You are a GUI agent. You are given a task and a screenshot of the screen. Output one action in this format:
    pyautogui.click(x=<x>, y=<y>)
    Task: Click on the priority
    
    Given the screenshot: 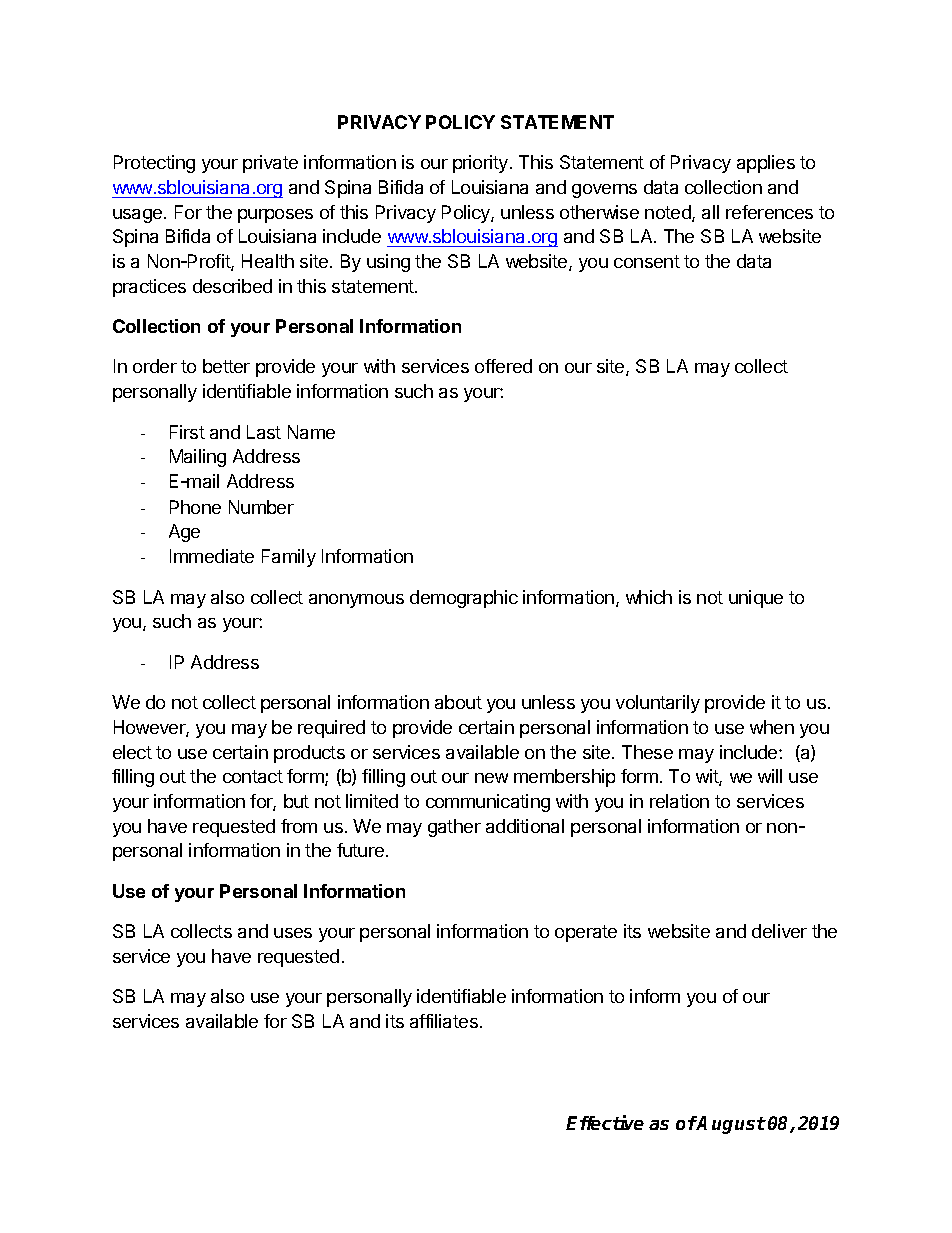 What is the action you would take?
    pyautogui.click(x=480, y=164)
